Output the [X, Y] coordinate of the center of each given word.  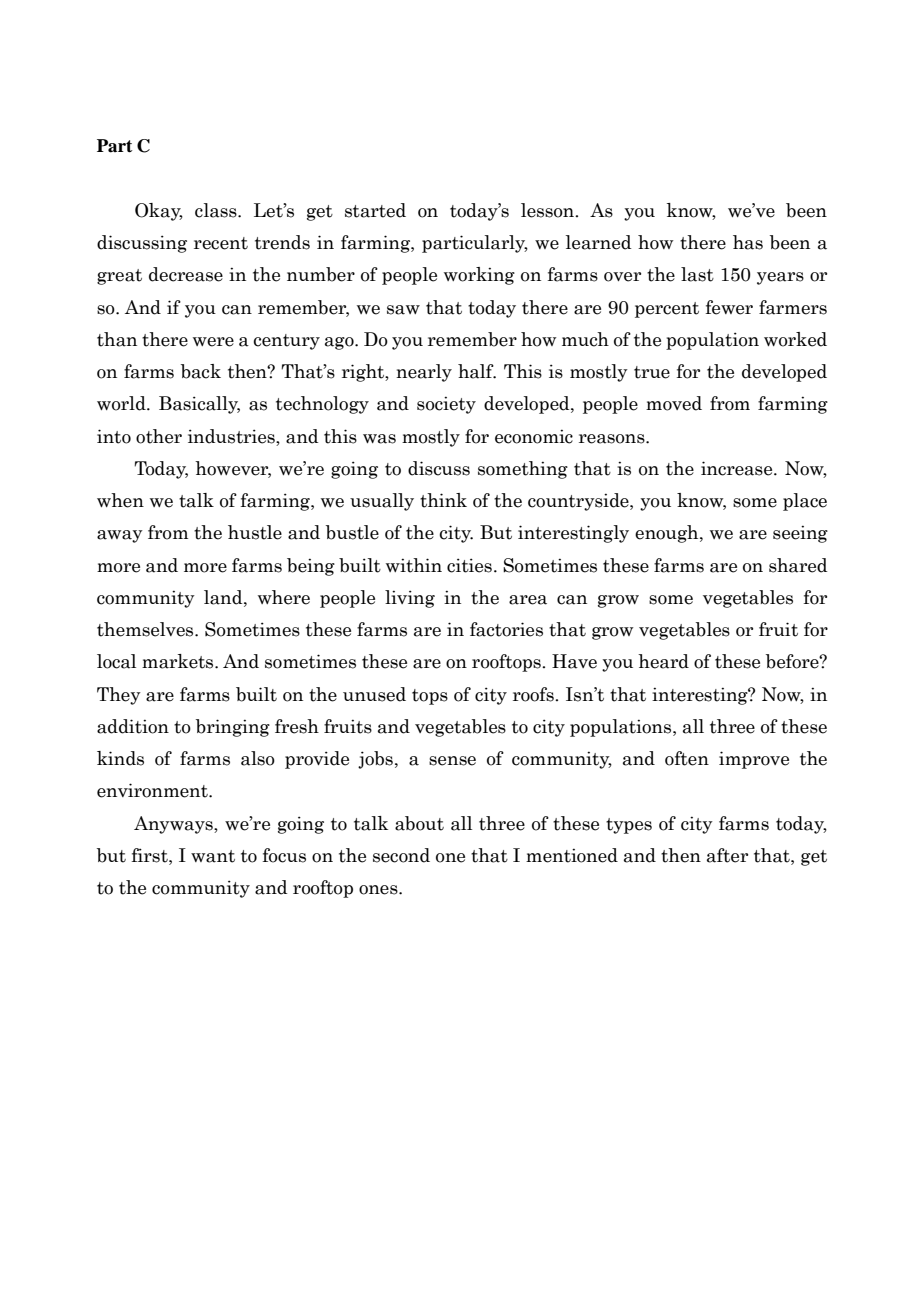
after [727, 855]
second [401, 855]
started [375, 210]
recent [221, 243]
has [748, 242]
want [213, 856]
